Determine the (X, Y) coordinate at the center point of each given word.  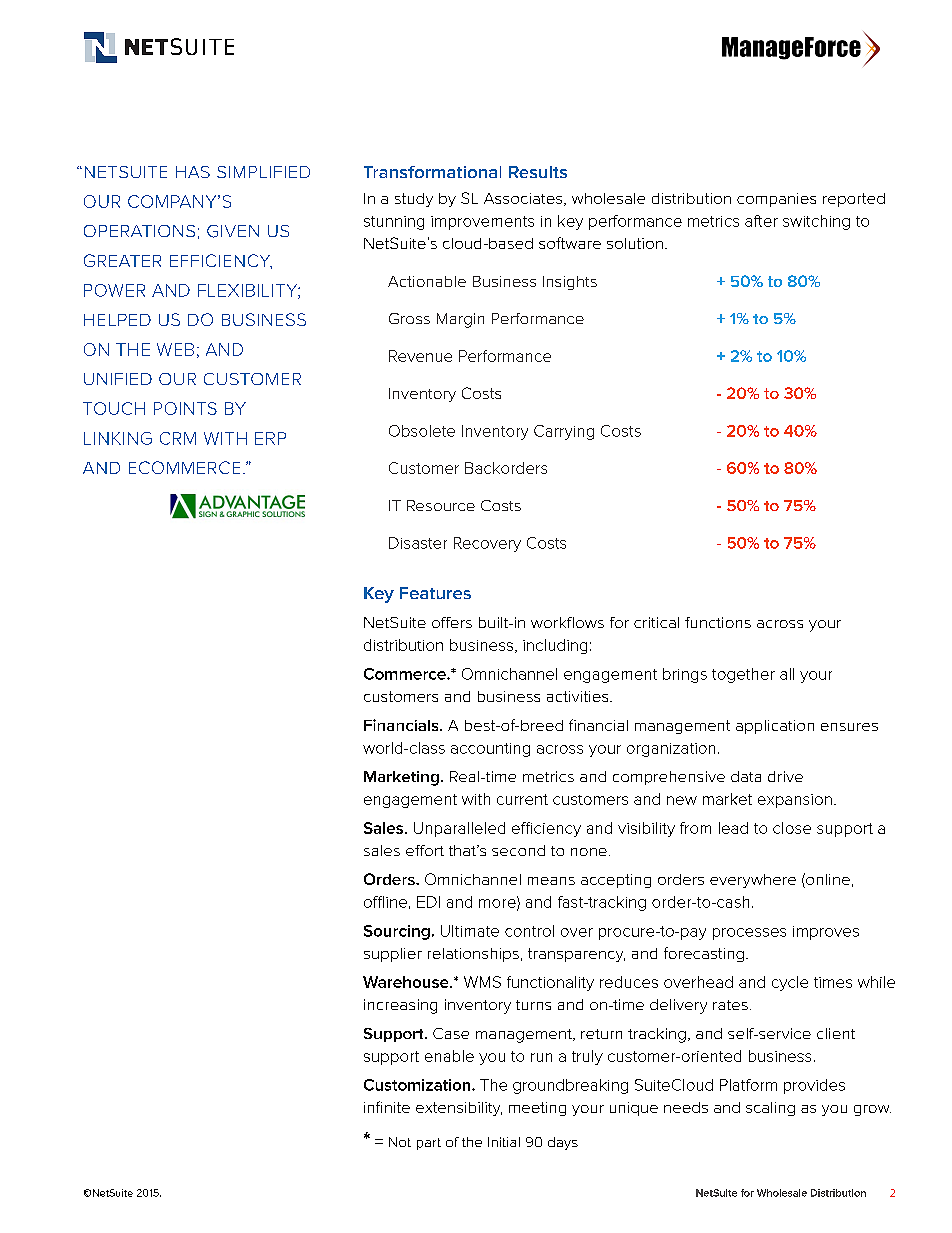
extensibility (459, 1109)
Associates (524, 199)
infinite (387, 1107)
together (743, 675)
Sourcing (397, 932)
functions (718, 622)
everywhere (753, 881)
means (551, 881)
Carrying (564, 432)
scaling (770, 1109)
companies (776, 200)
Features (435, 593)
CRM (178, 438)
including (555, 646)
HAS (193, 172)
